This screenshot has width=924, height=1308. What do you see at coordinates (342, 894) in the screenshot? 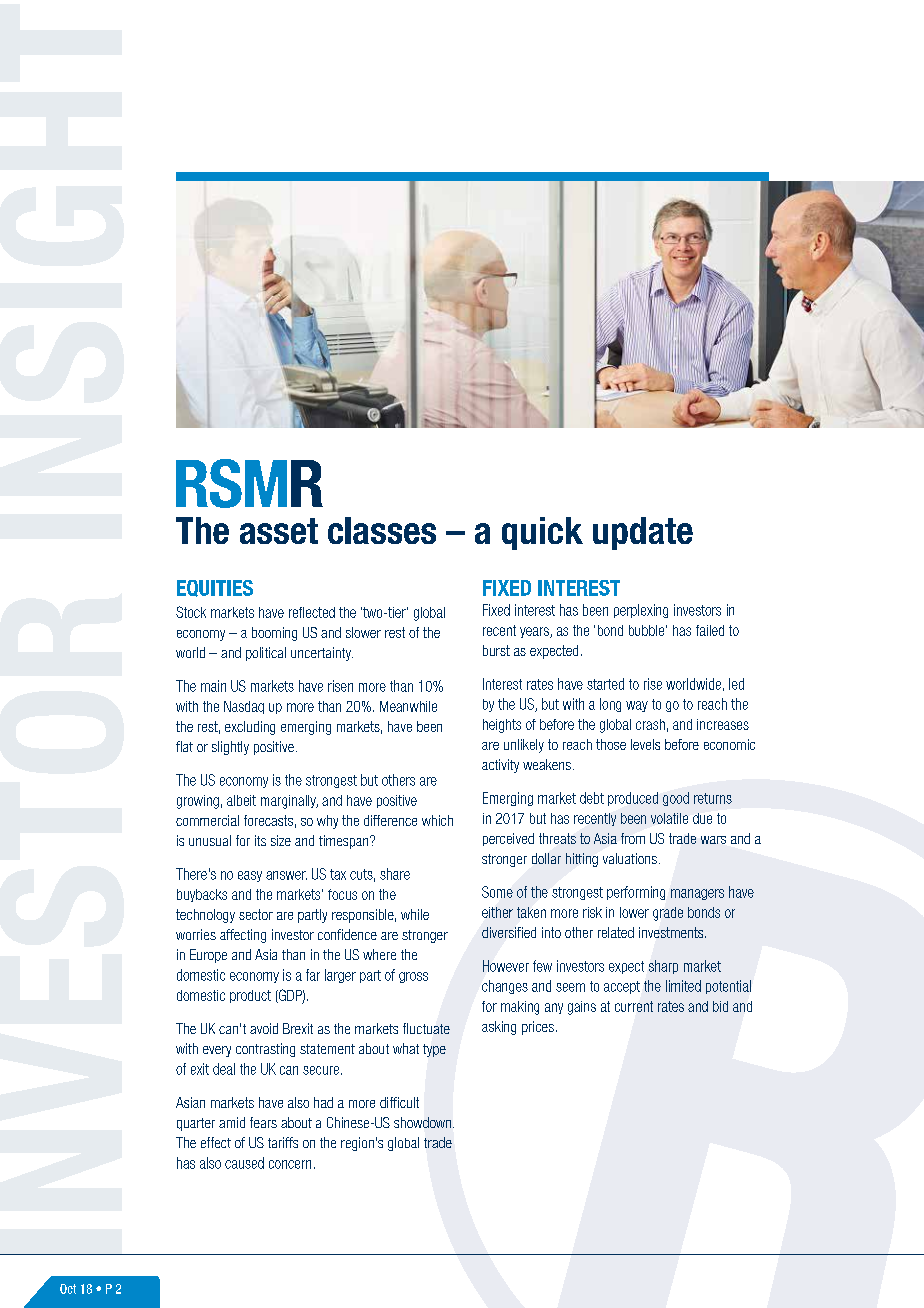
I see `focus` at bounding box center [342, 894].
